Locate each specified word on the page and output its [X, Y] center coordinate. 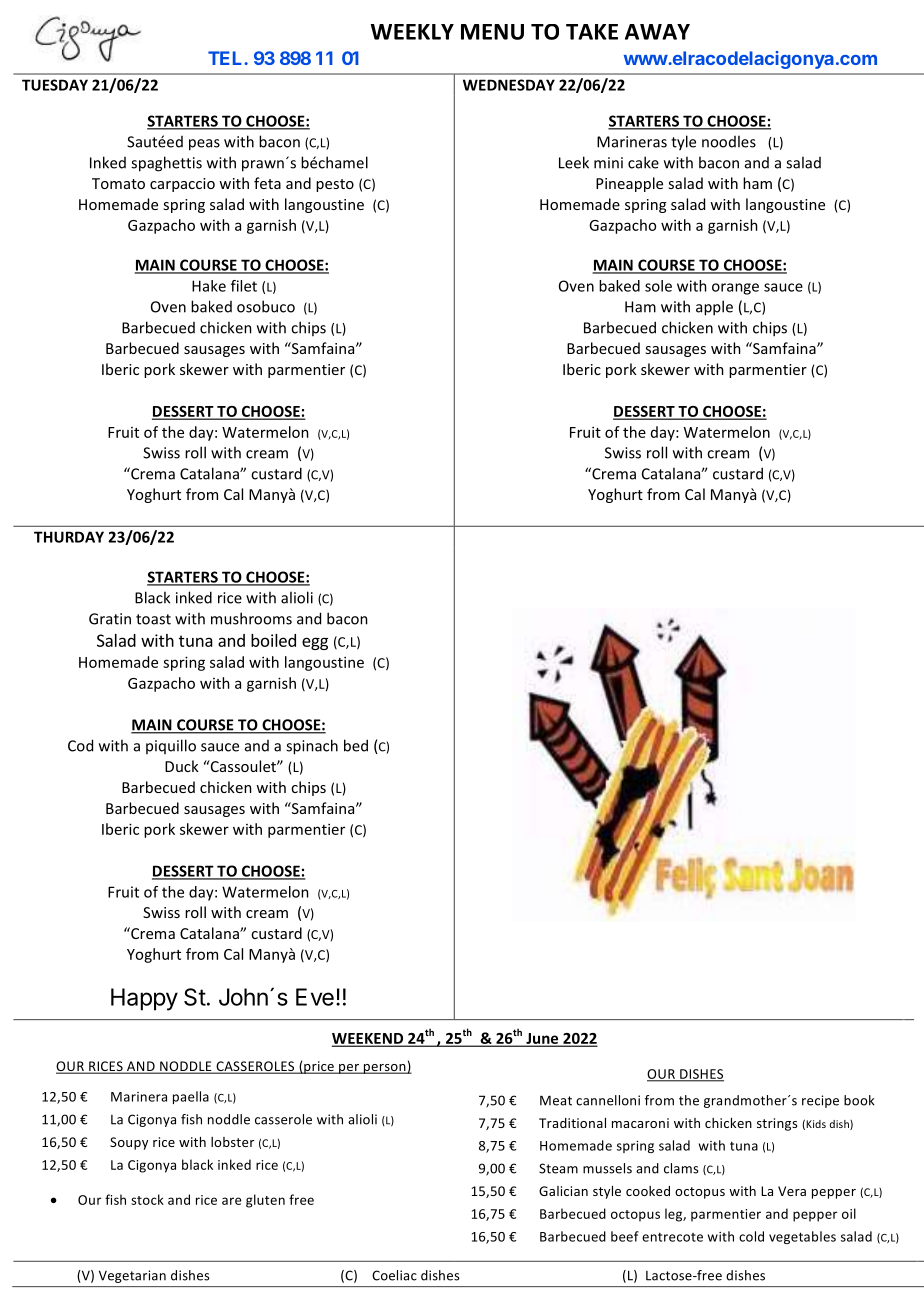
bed [356, 745]
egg [315, 643]
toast [153, 619]
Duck [182, 766]
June [542, 1039]
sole [658, 286]
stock [147, 1199]
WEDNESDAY [509, 85]
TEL [226, 58]
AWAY [657, 32]
